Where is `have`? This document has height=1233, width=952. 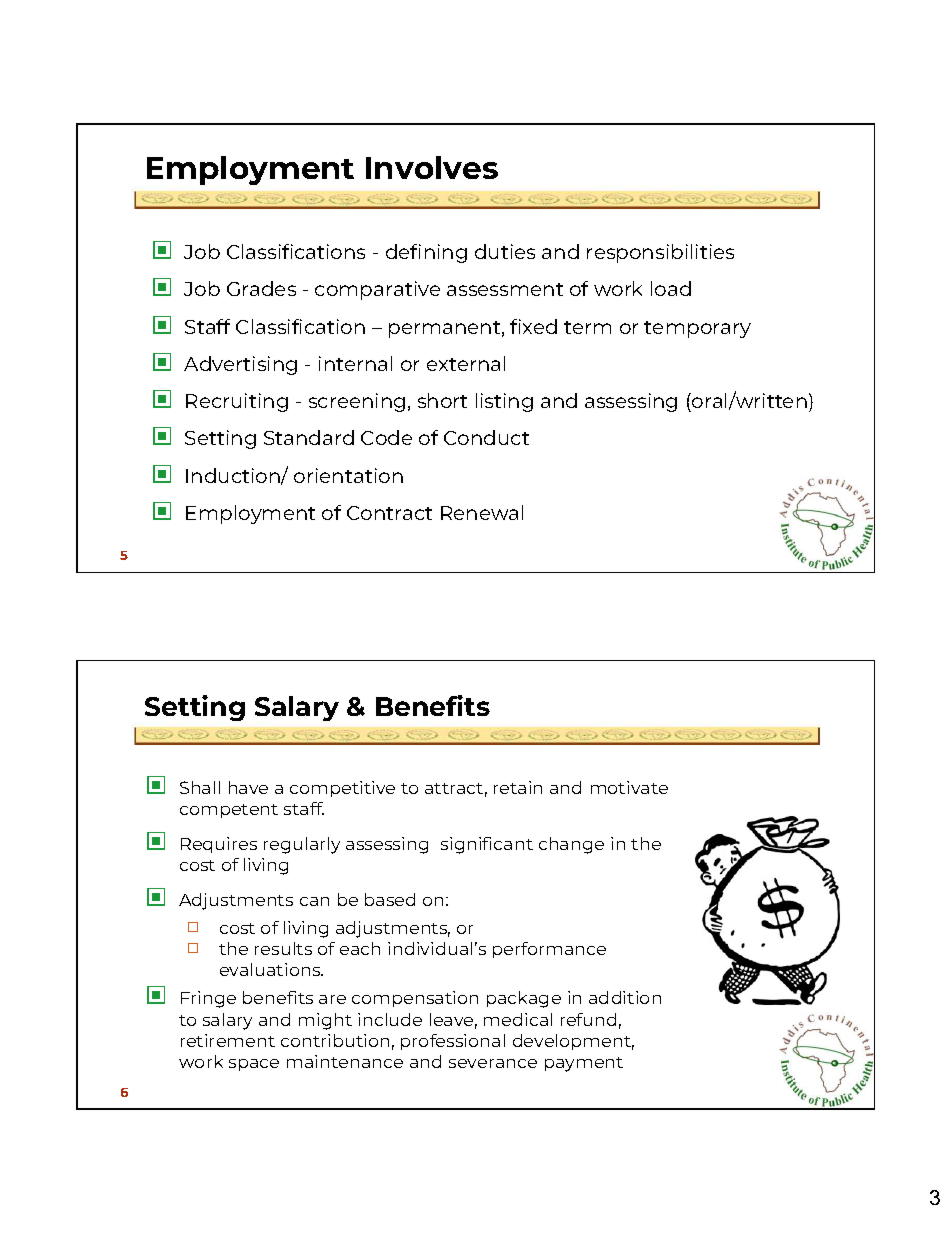 have is located at coordinates (248, 787).
